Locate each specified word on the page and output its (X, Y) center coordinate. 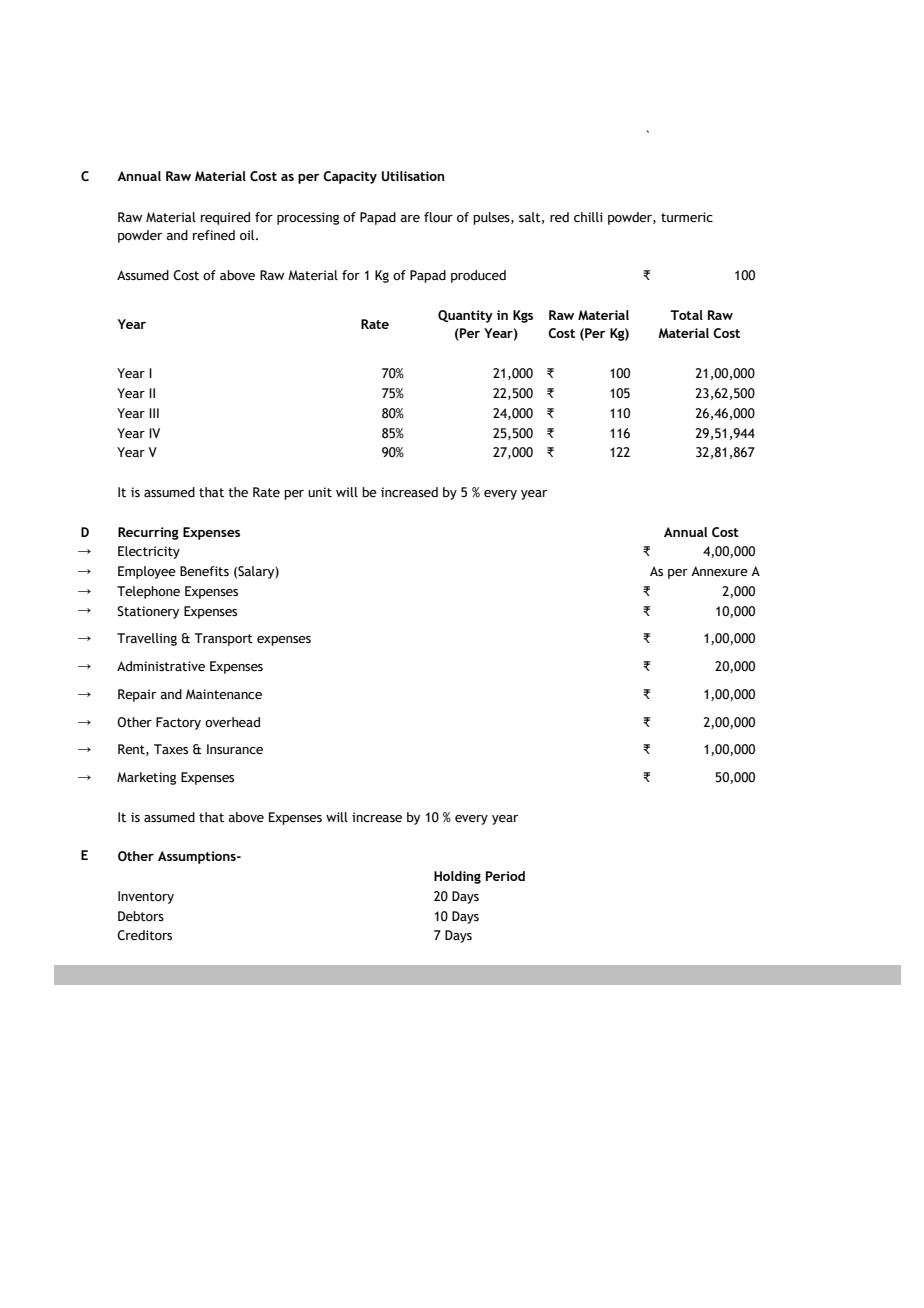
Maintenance (224, 694)
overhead (232, 722)
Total (686, 315)
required (225, 218)
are (410, 219)
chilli (588, 217)
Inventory (146, 897)
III (154, 413)
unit (320, 492)
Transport (223, 639)
